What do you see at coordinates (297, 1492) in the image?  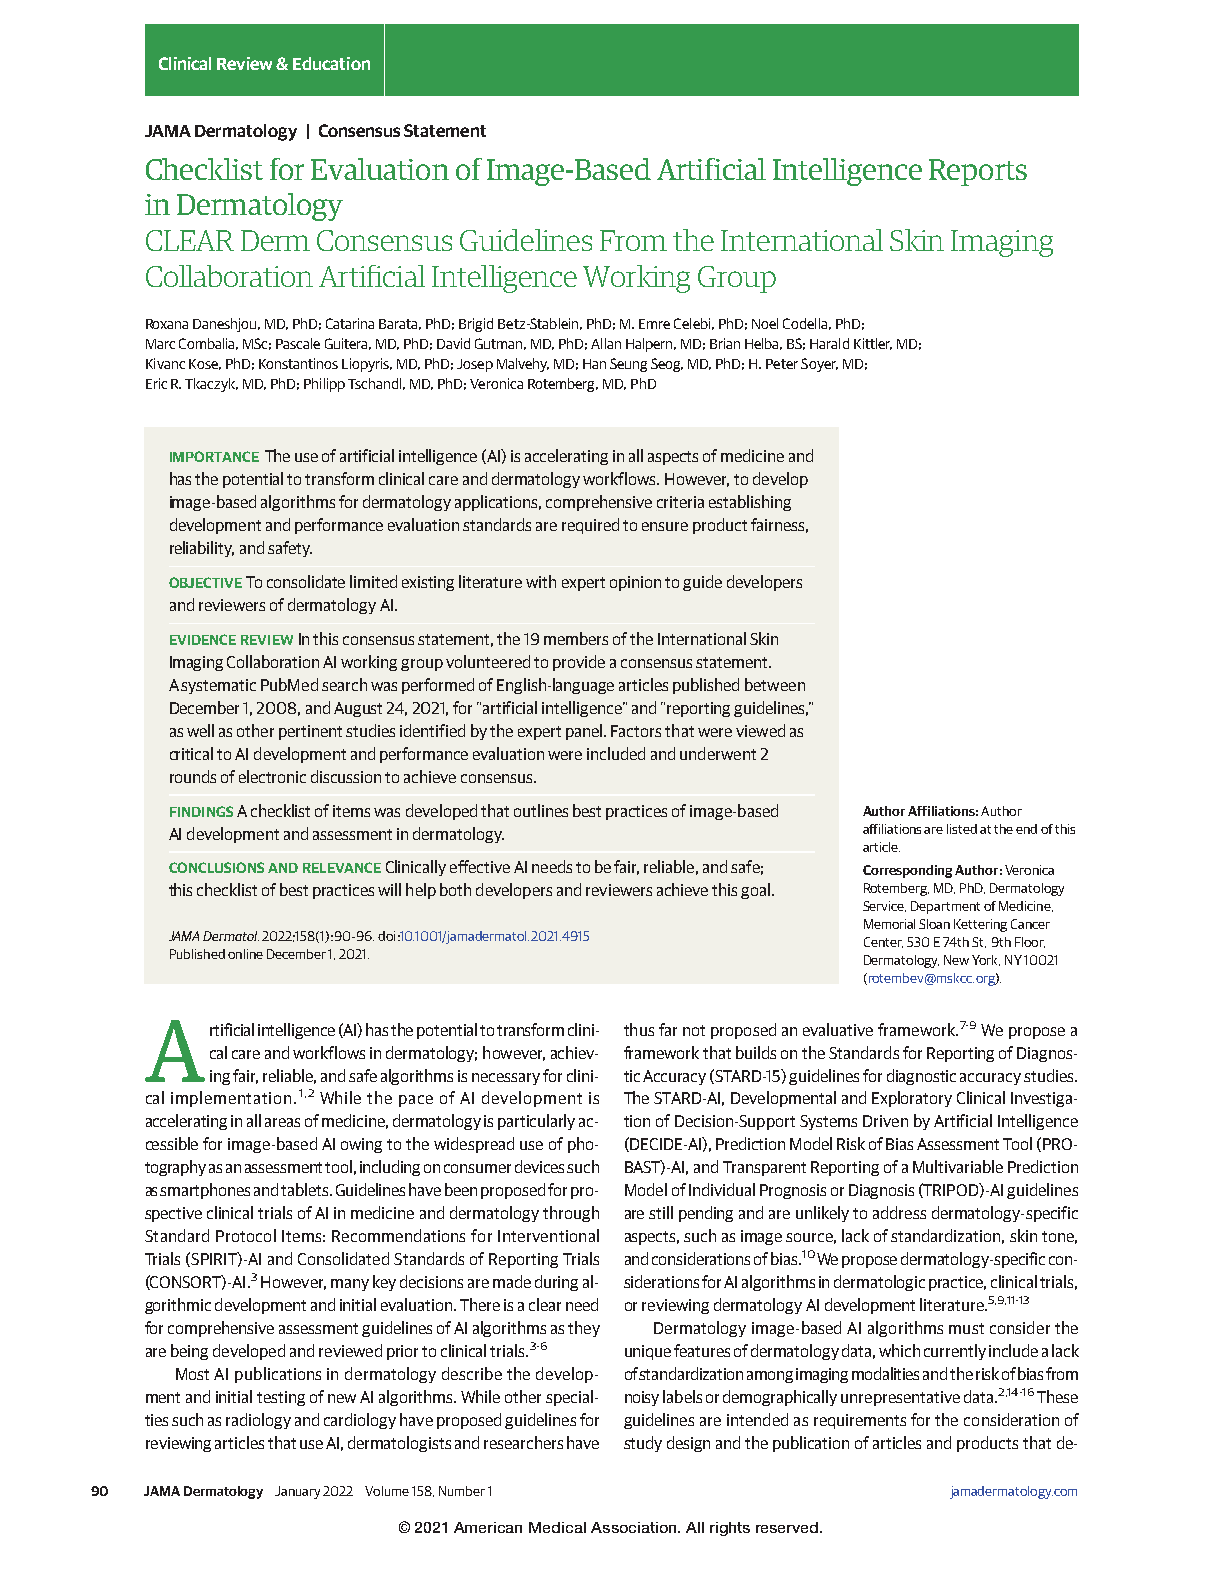 I see `January` at bounding box center [297, 1492].
